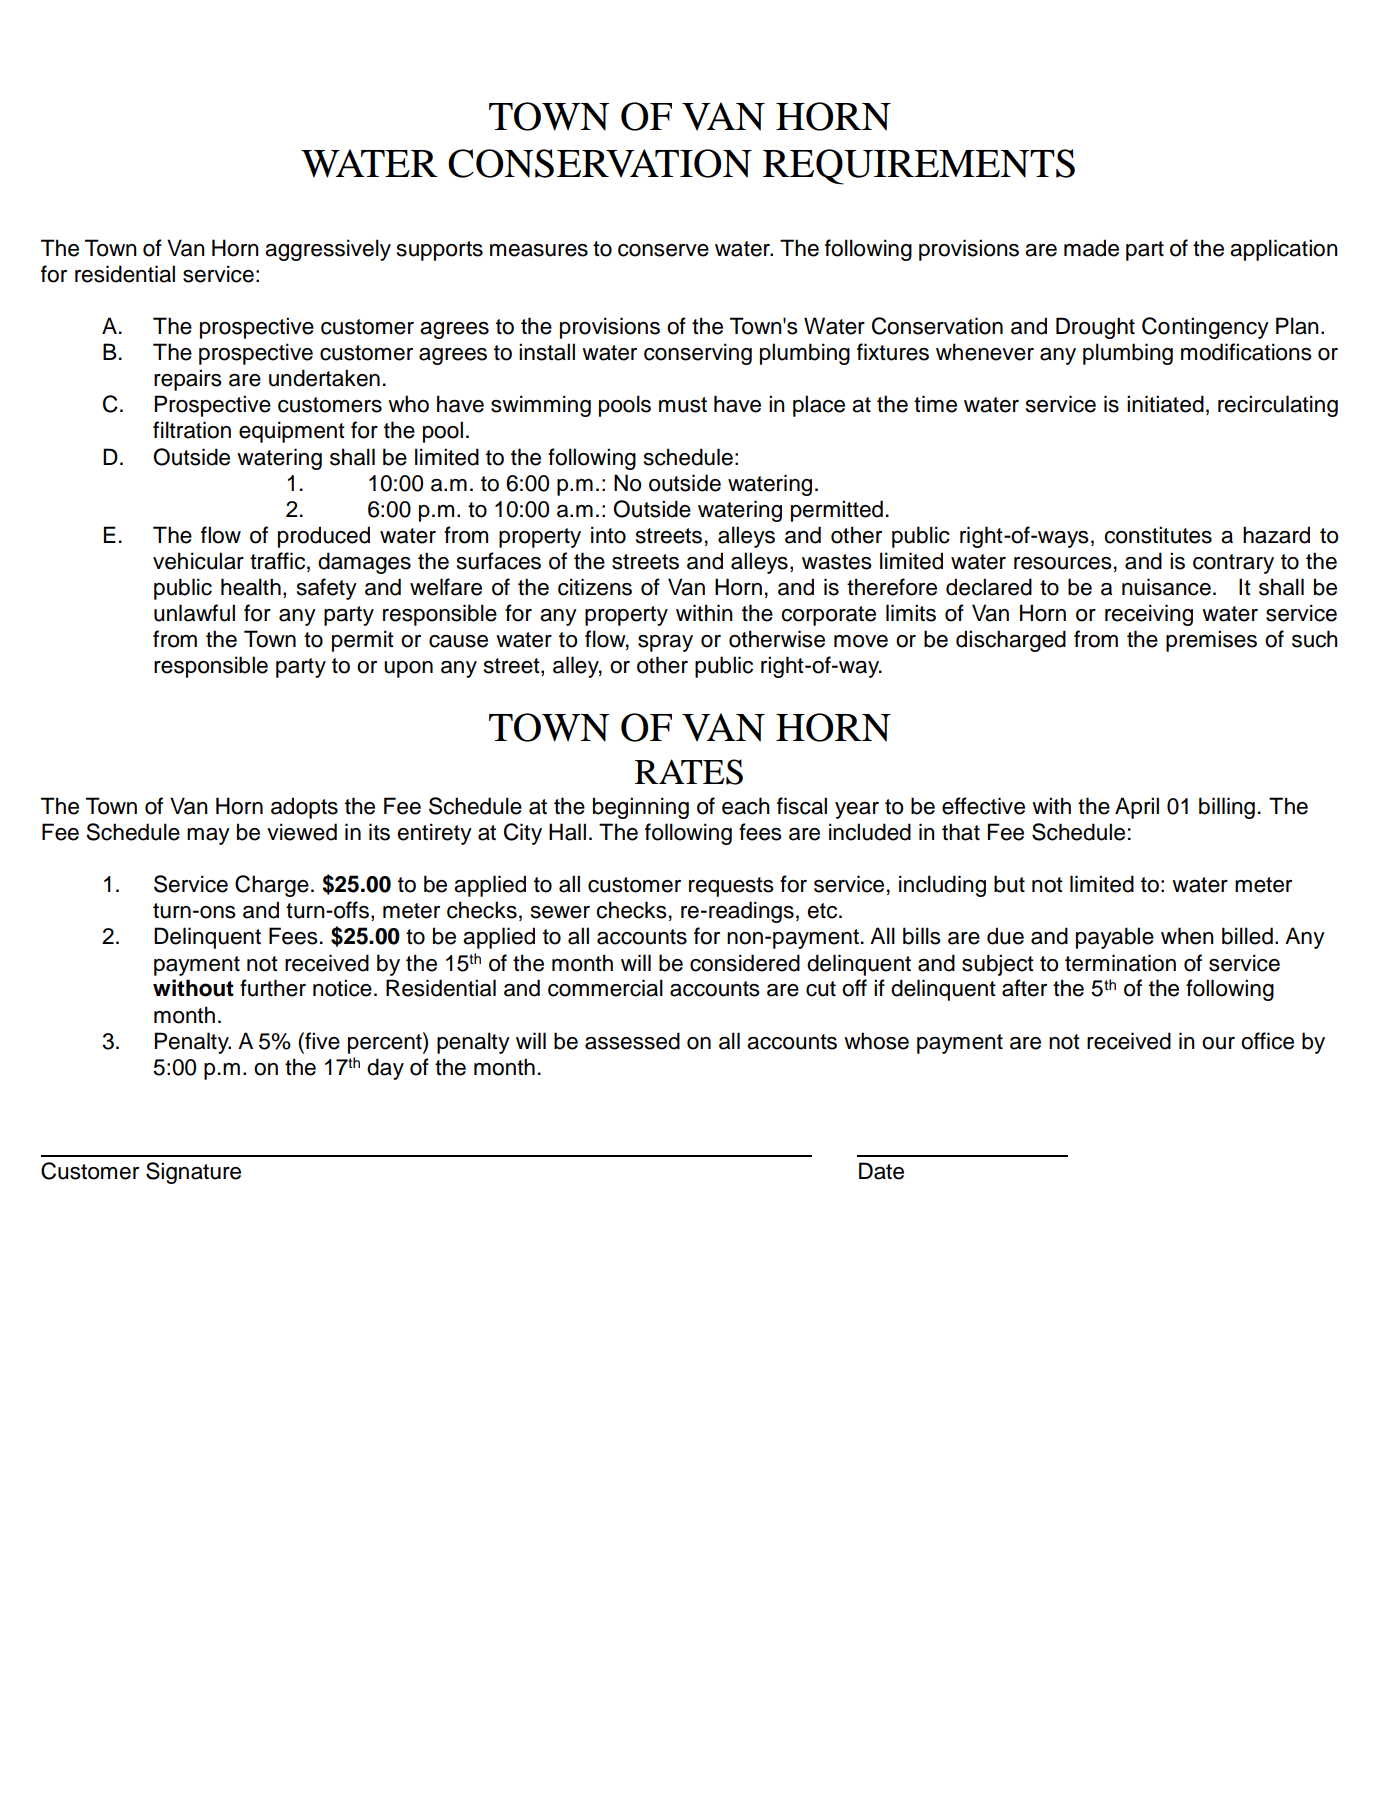 The width and height of the page is (1388, 1796). What do you see at coordinates (1158, 535) in the page?
I see `constitutes` at bounding box center [1158, 535].
